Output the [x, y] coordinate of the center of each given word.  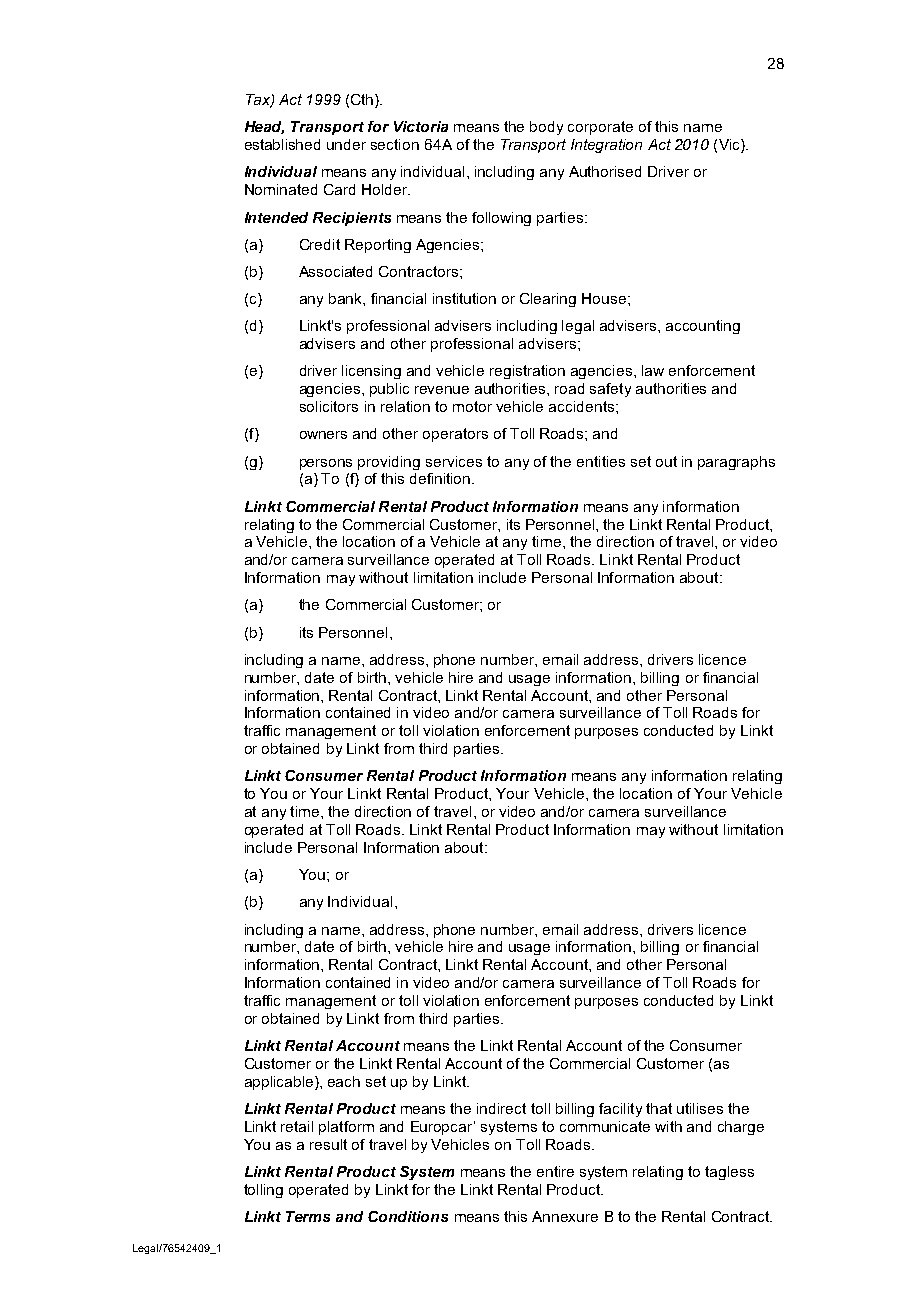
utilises [700, 1108]
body [546, 128]
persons [326, 464]
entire [555, 1171]
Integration [606, 146]
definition [441, 478]
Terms [308, 1216]
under [346, 144]
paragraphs [736, 463]
